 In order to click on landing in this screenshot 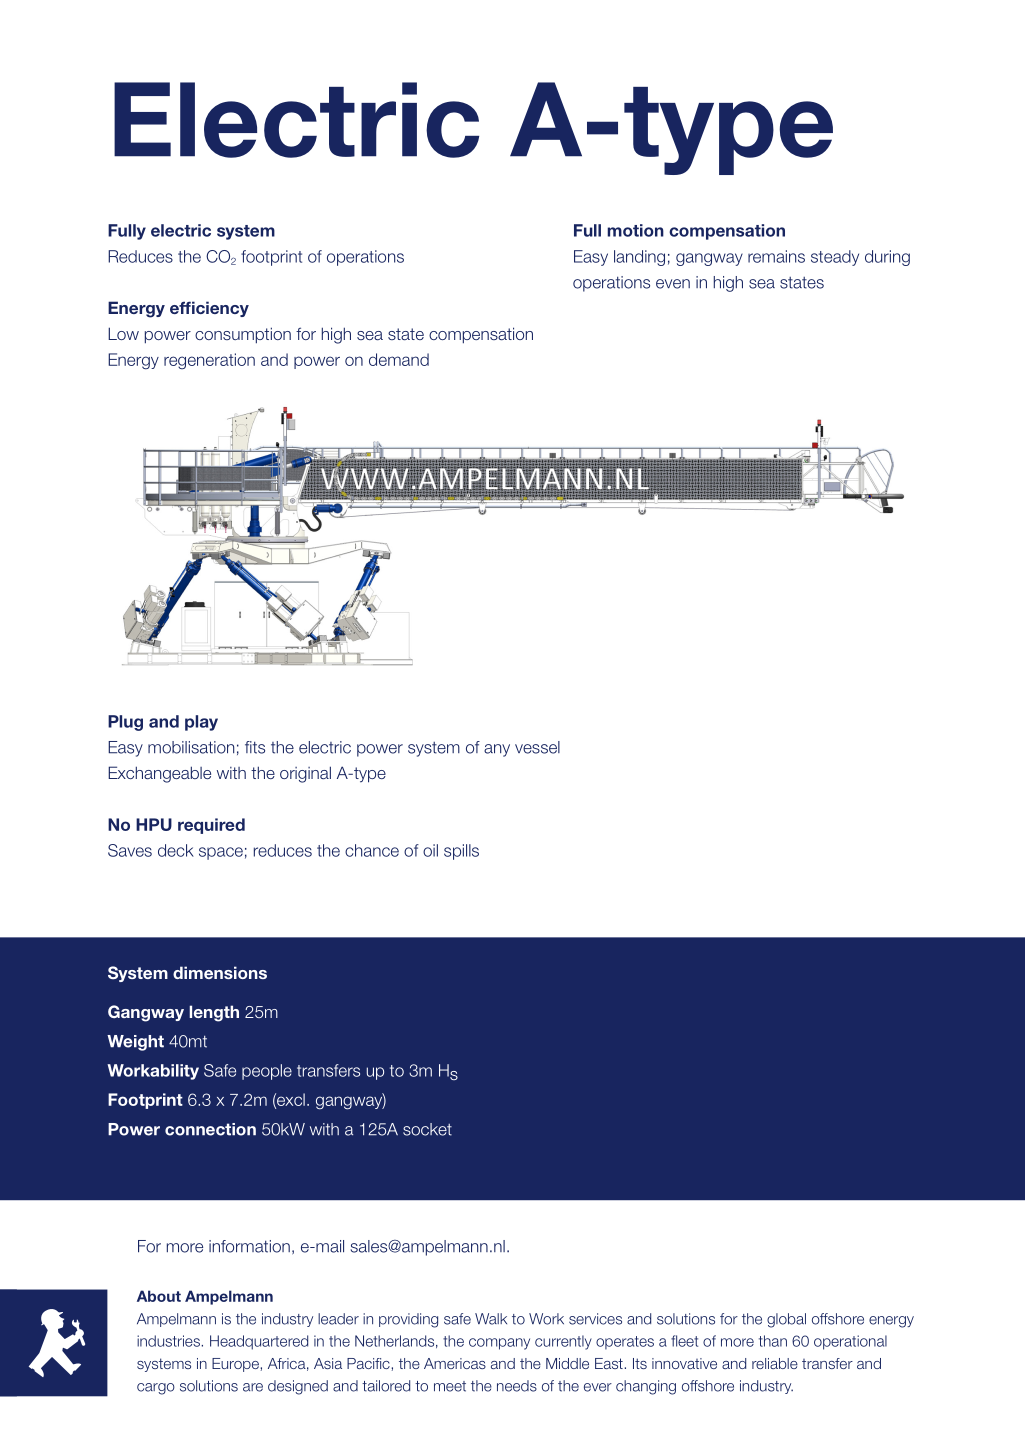, I will do `click(639, 258)`.
